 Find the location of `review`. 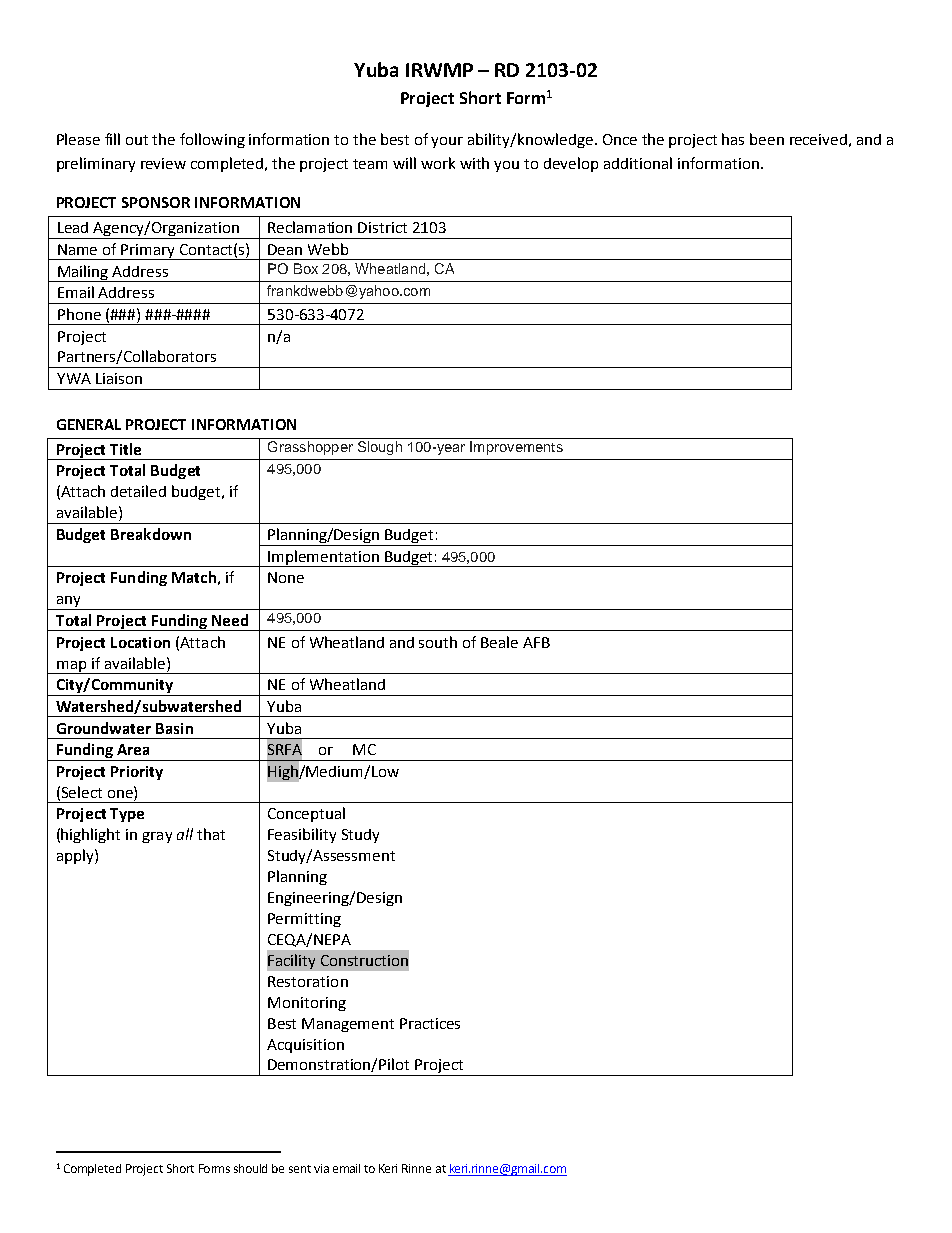

review is located at coordinates (163, 163).
